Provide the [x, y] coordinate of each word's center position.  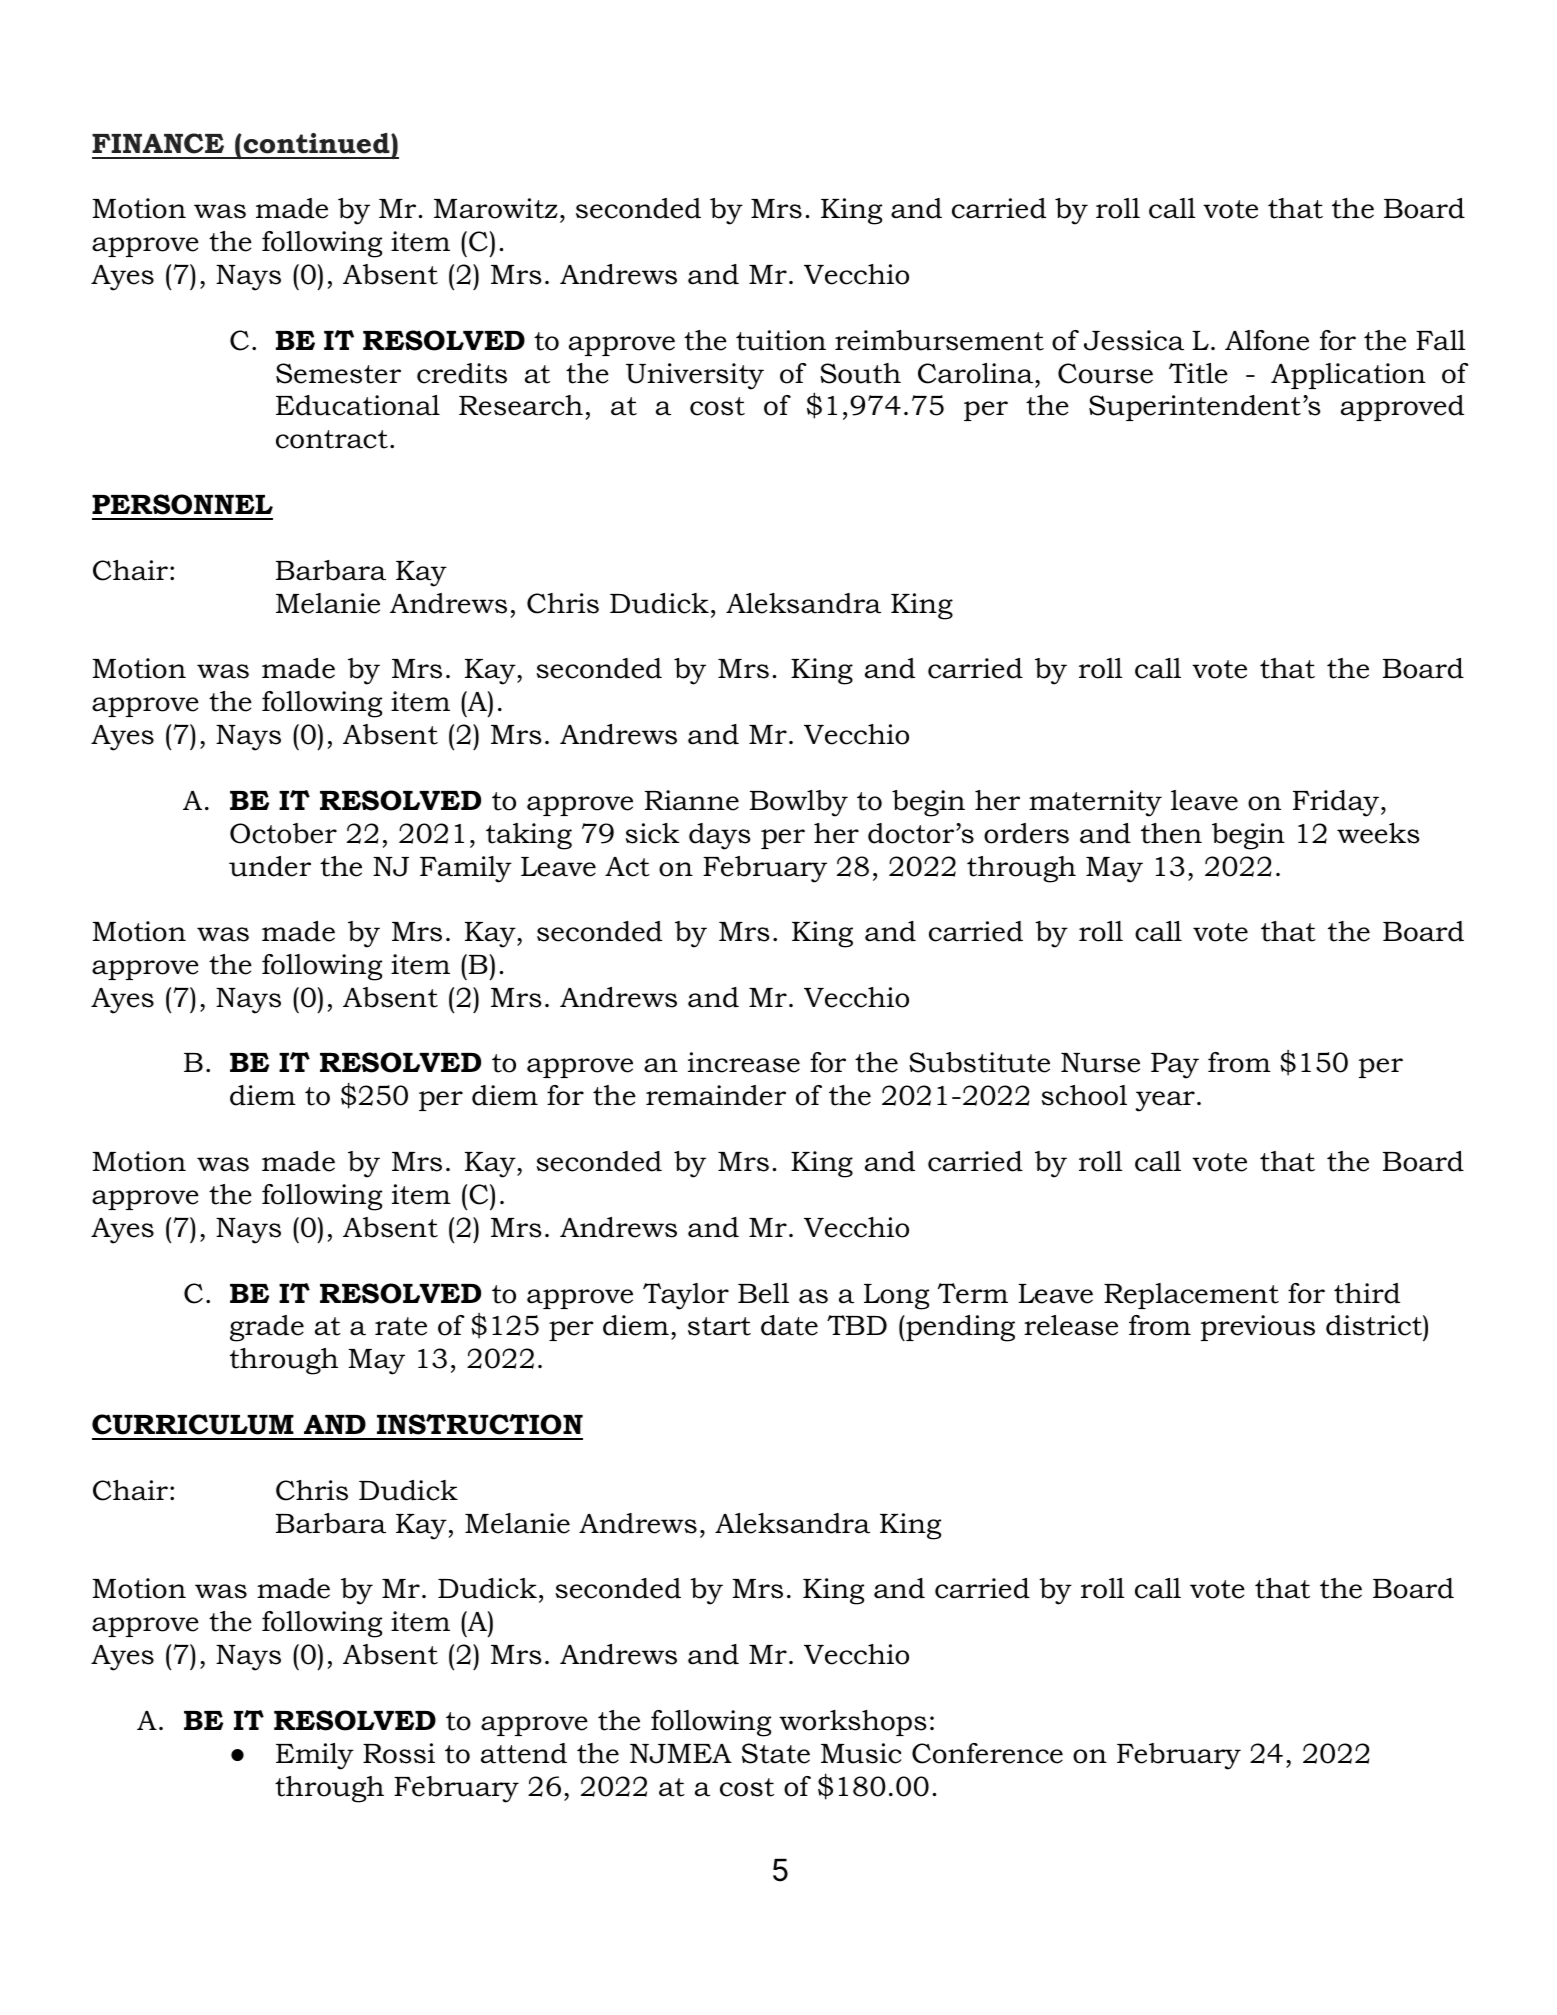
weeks [1378, 833]
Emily [315, 1756]
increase [744, 1062]
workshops [853, 1723]
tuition [781, 340]
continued [318, 143]
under [270, 866]
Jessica [1134, 340]
